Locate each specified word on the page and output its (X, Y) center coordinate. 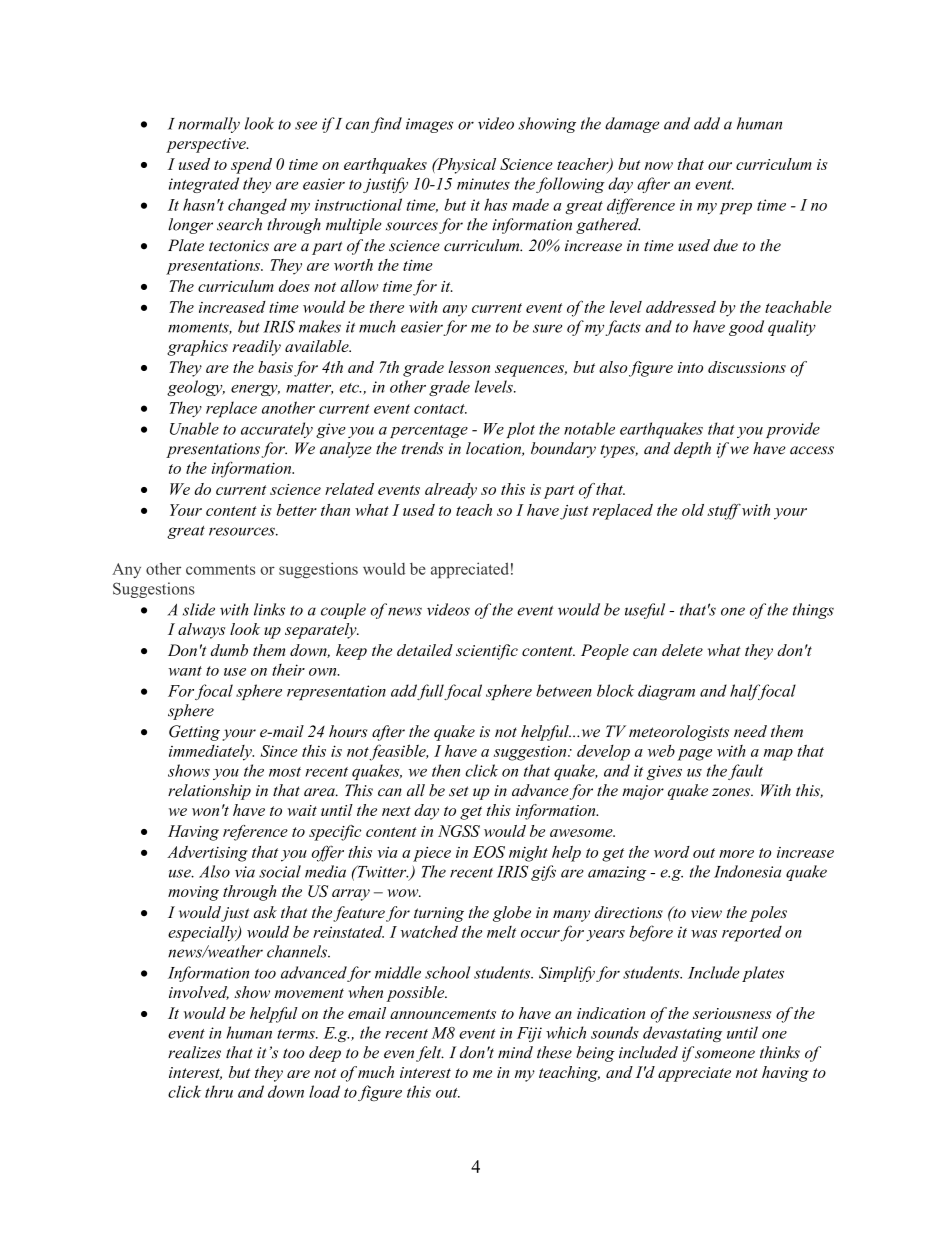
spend (251, 166)
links (269, 609)
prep (736, 209)
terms (297, 1034)
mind (515, 1052)
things (813, 611)
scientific (487, 652)
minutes (483, 184)
